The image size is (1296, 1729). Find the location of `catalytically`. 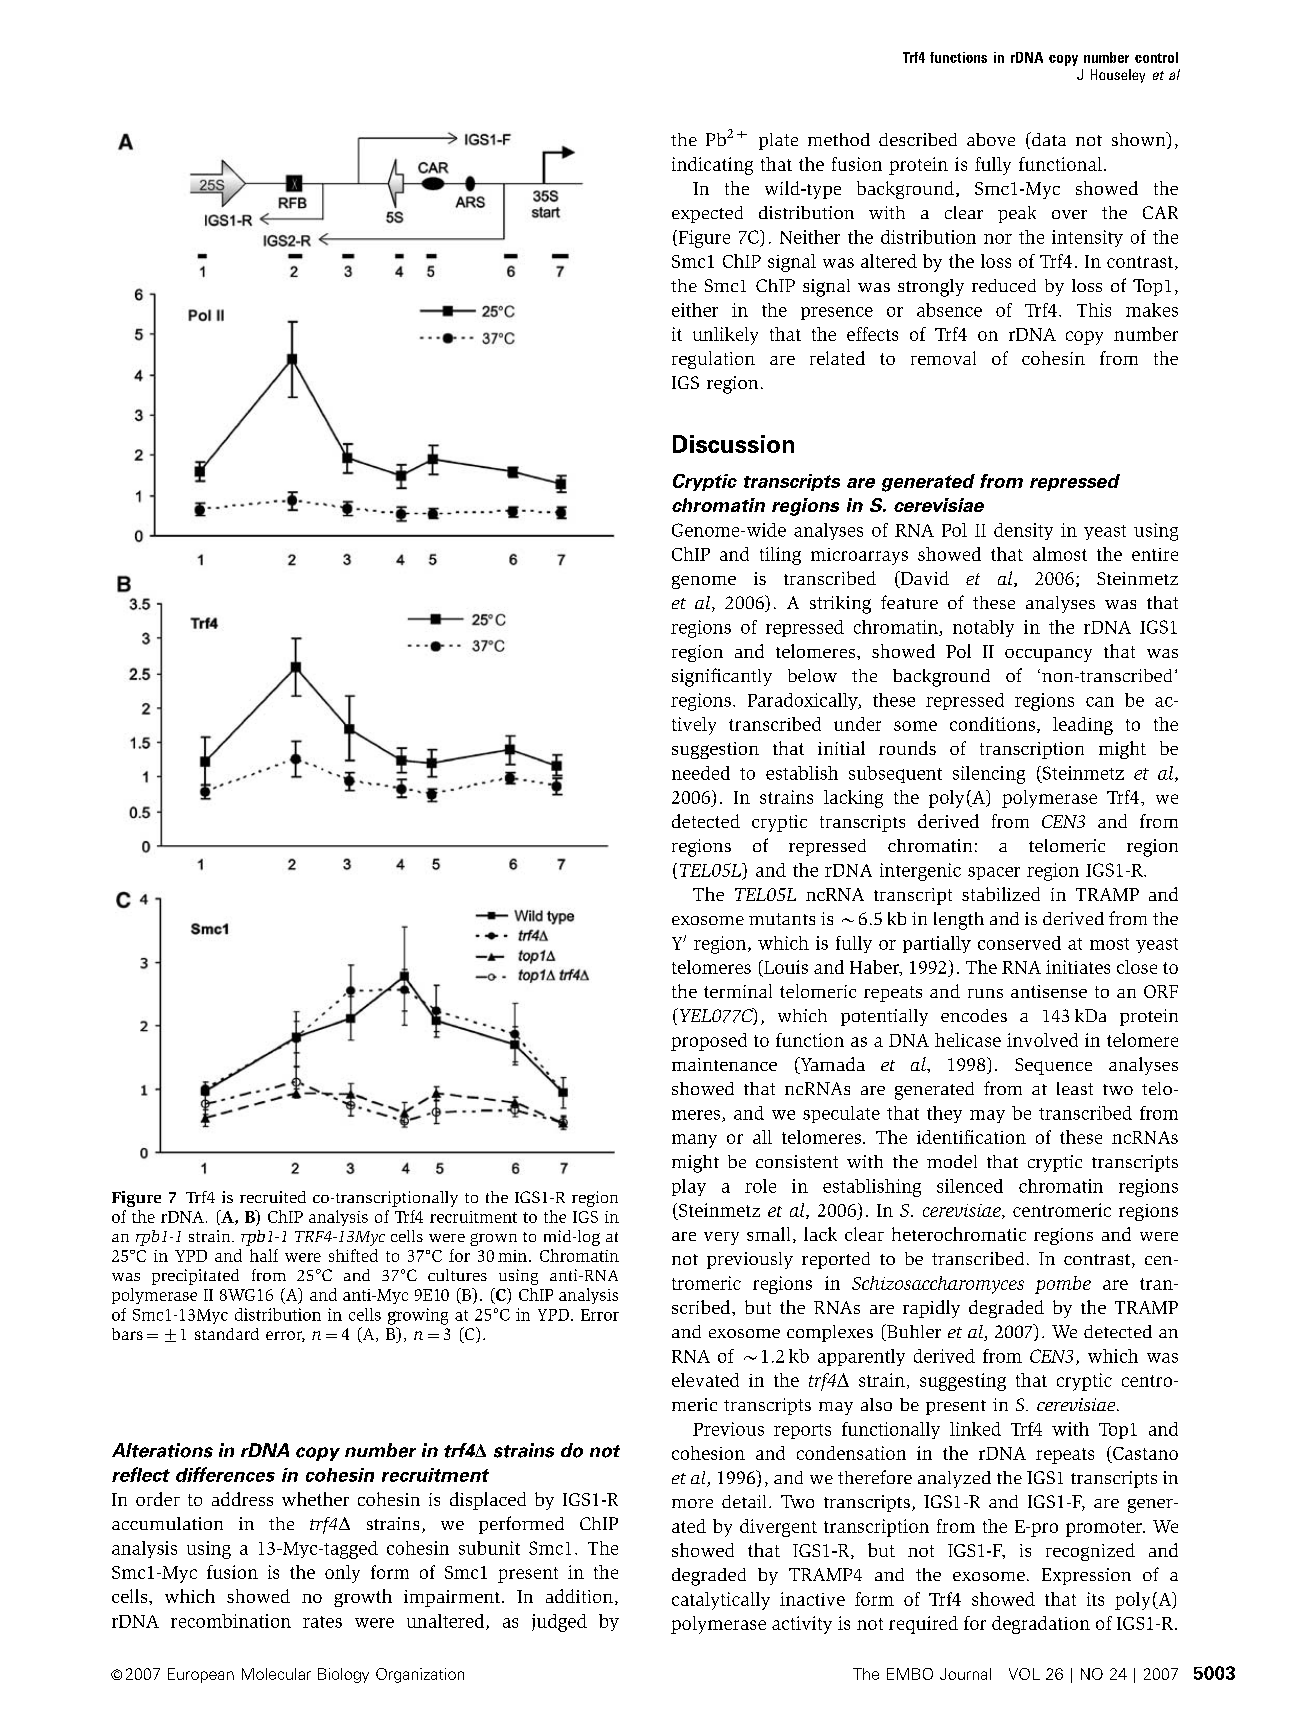

catalytically is located at coordinates (721, 1601).
